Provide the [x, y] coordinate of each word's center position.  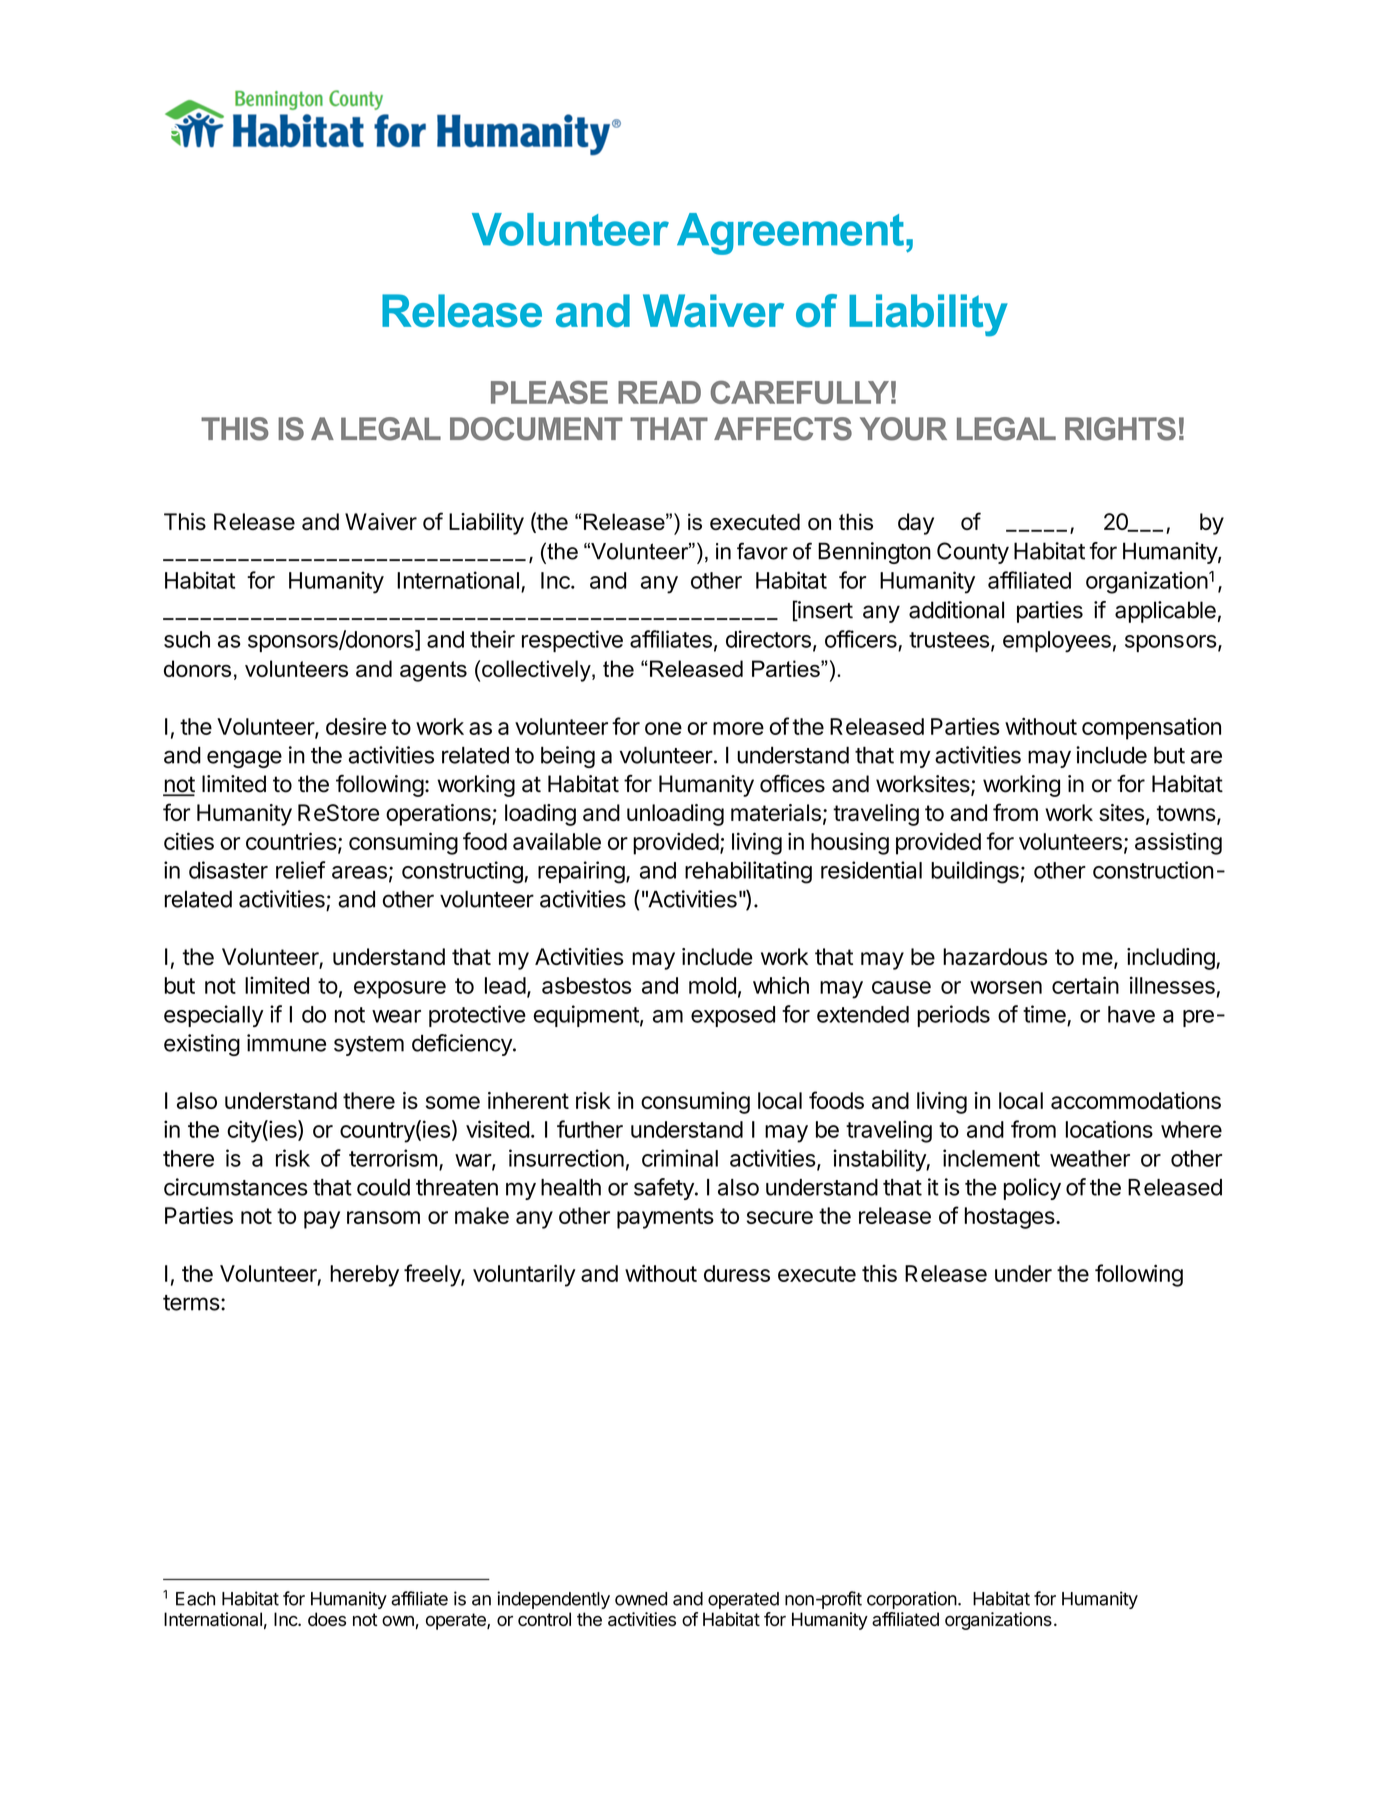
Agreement [790, 234]
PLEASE [549, 392]
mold [712, 985]
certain [1085, 985]
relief [300, 870]
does [327, 1619]
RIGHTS [1120, 429]
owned [641, 1599]
